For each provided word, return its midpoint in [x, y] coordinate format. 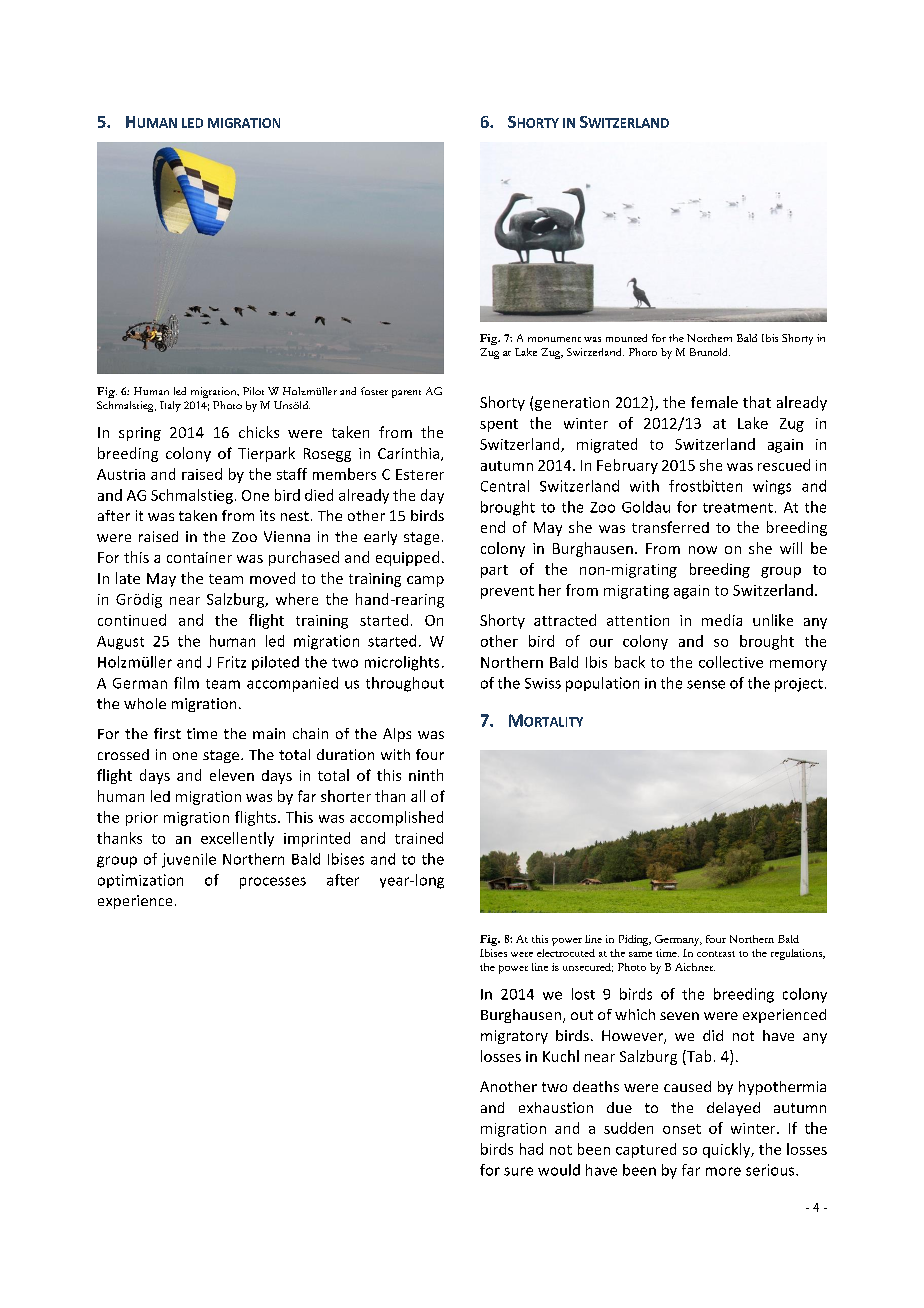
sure [518, 1171]
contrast [716, 954]
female [714, 402]
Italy [170, 406]
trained [419, 838]
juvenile [189, 860]
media [722, 620]
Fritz [232, 662]
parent [406, 394]
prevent [507, 592]
